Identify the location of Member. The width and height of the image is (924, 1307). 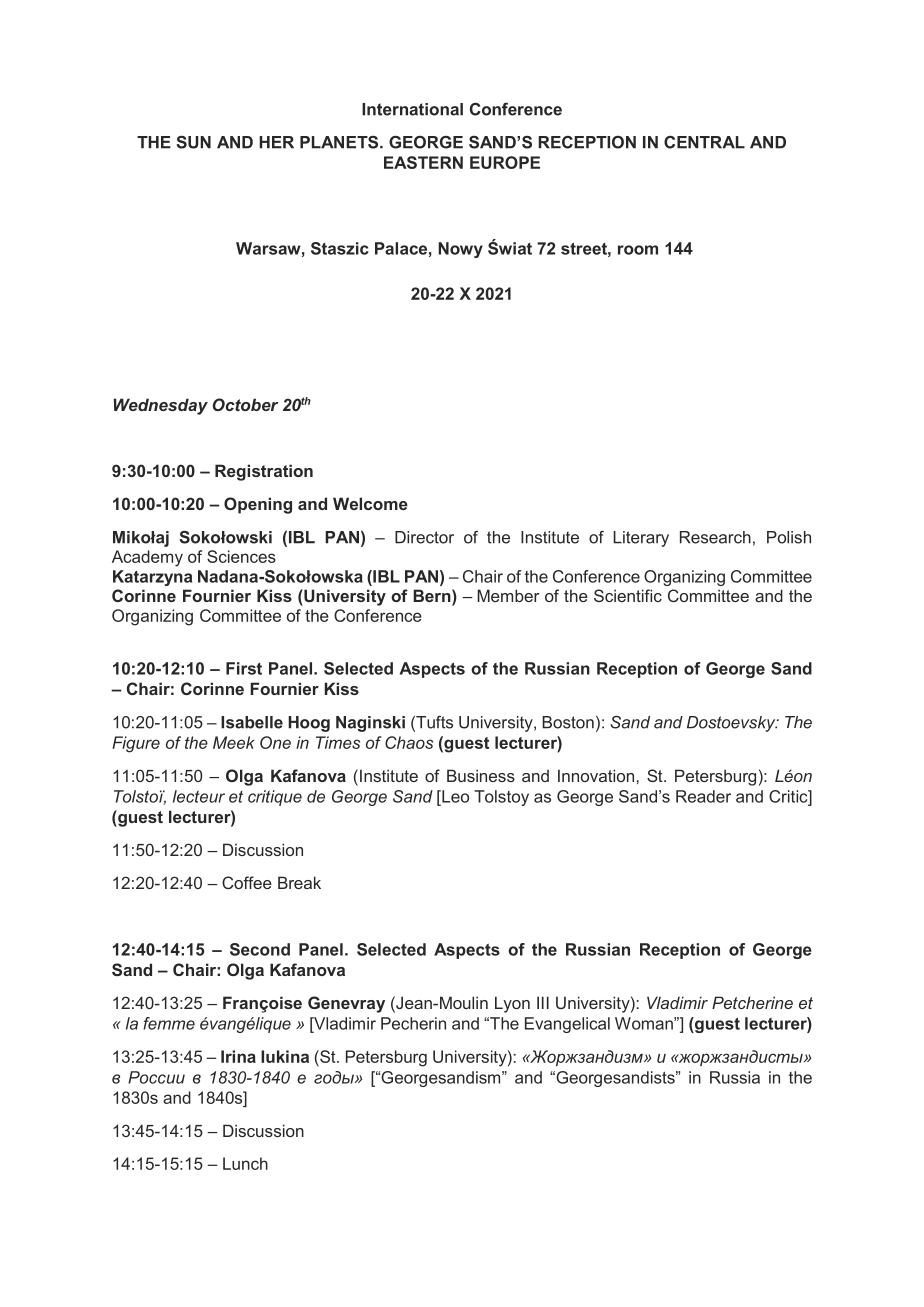
(508, 595).
